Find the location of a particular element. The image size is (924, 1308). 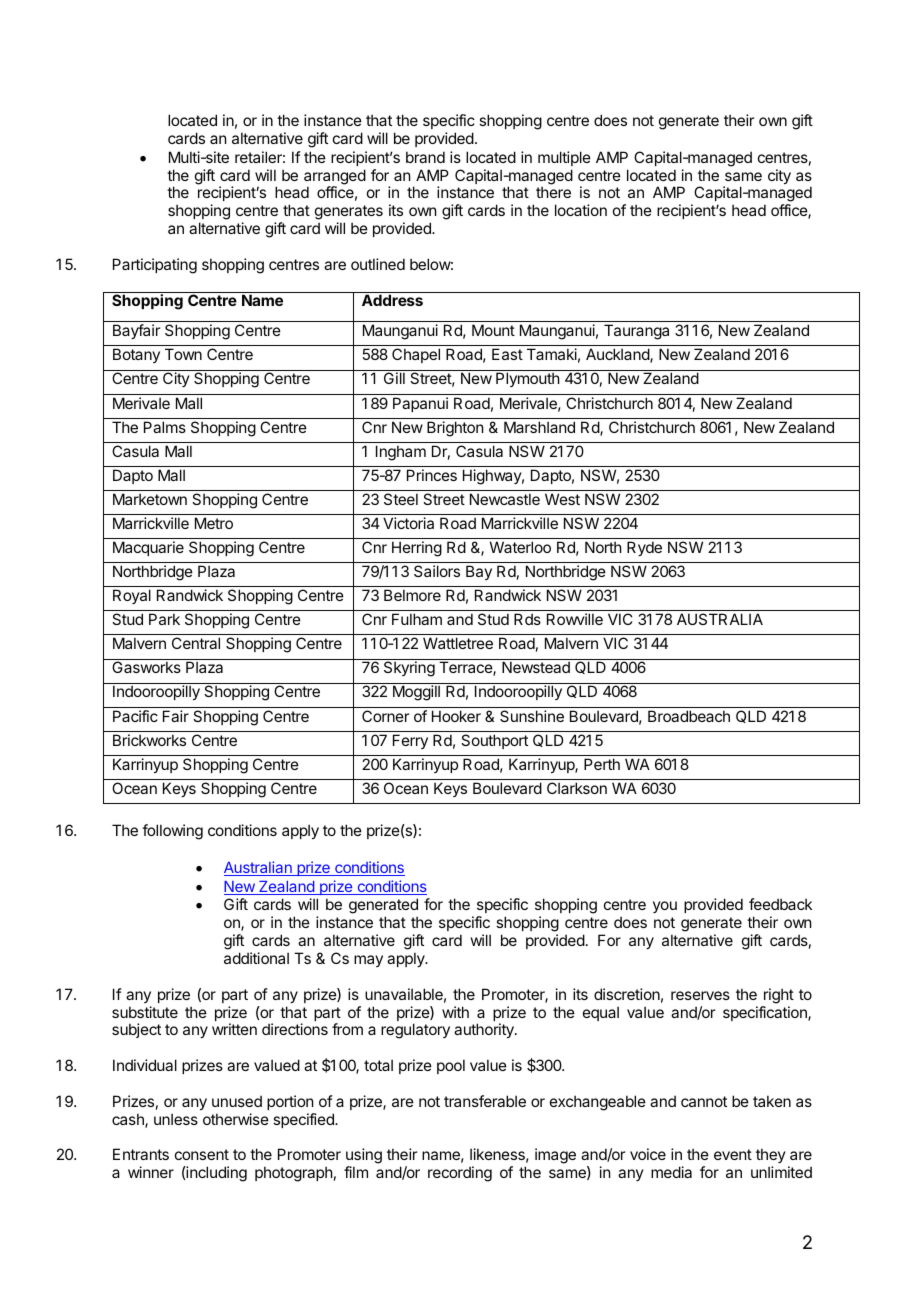

may is located at coordinates (368, 961).
